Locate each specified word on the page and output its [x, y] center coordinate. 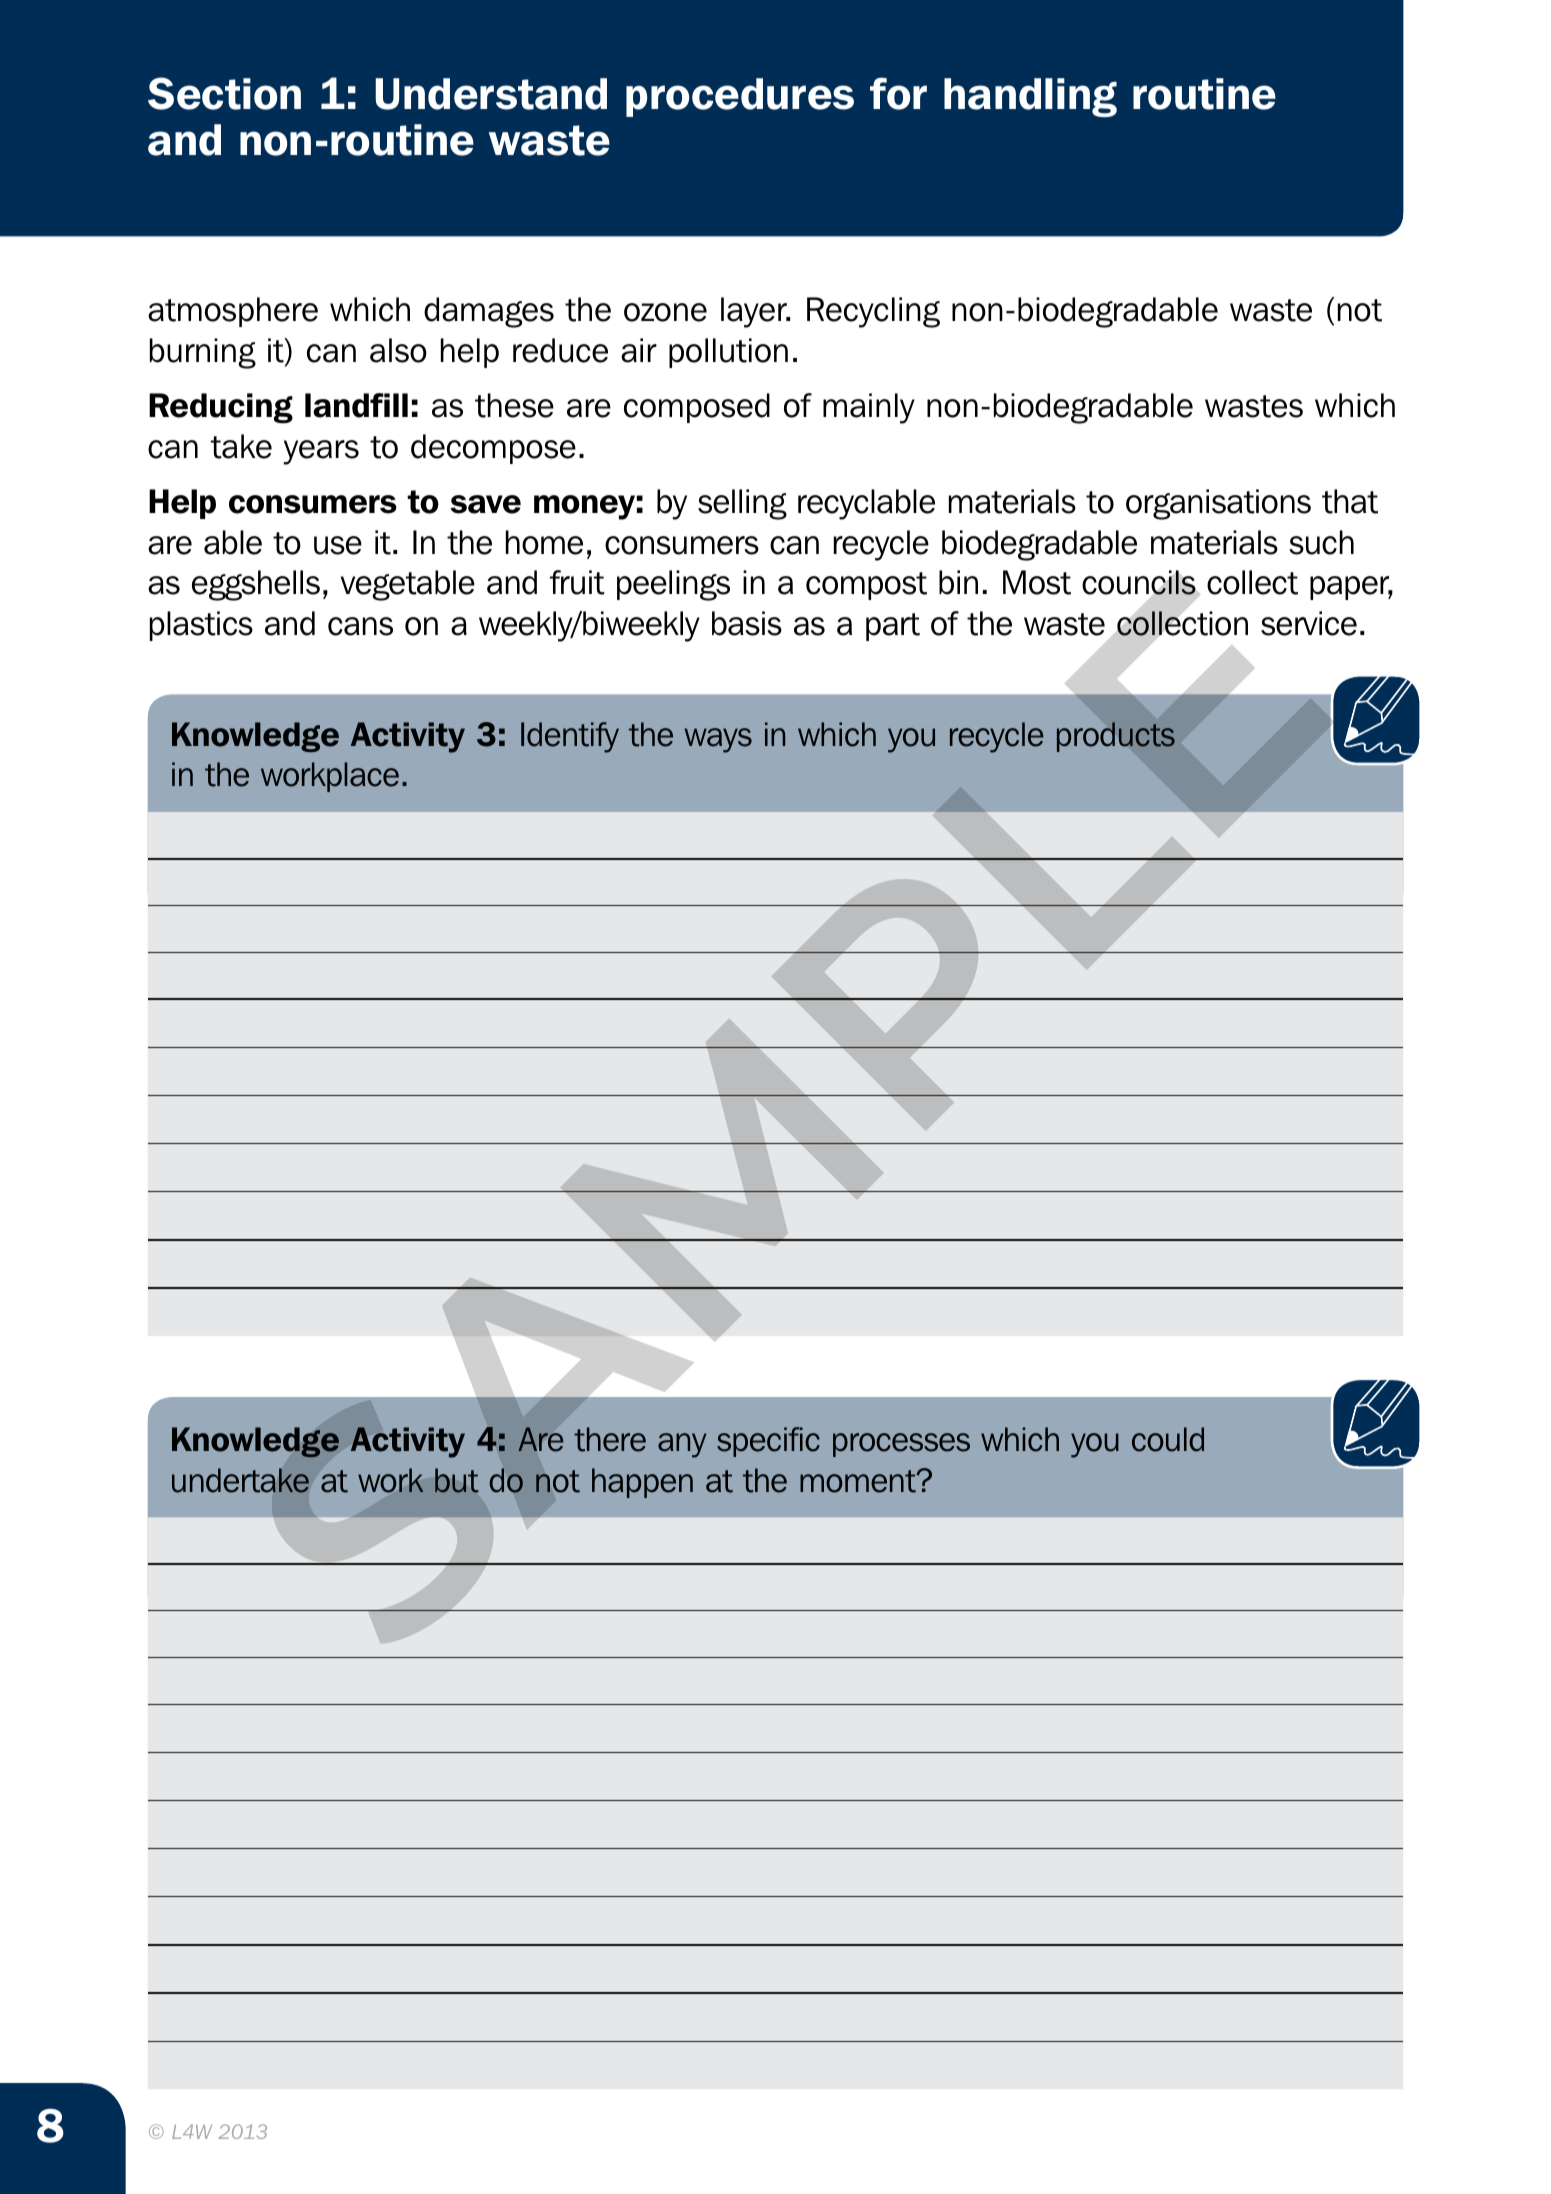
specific [768, 1442]
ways [718, 740]
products [1116, 737]
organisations [1218, 504]
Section [224, 93]
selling [742, 504]
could [1168, 1439]
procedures [740, 97]
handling [1030, 97]
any [682, 1445]
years [321, 452]
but [457, 1480]
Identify [570, 737]
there [610, 1439]
